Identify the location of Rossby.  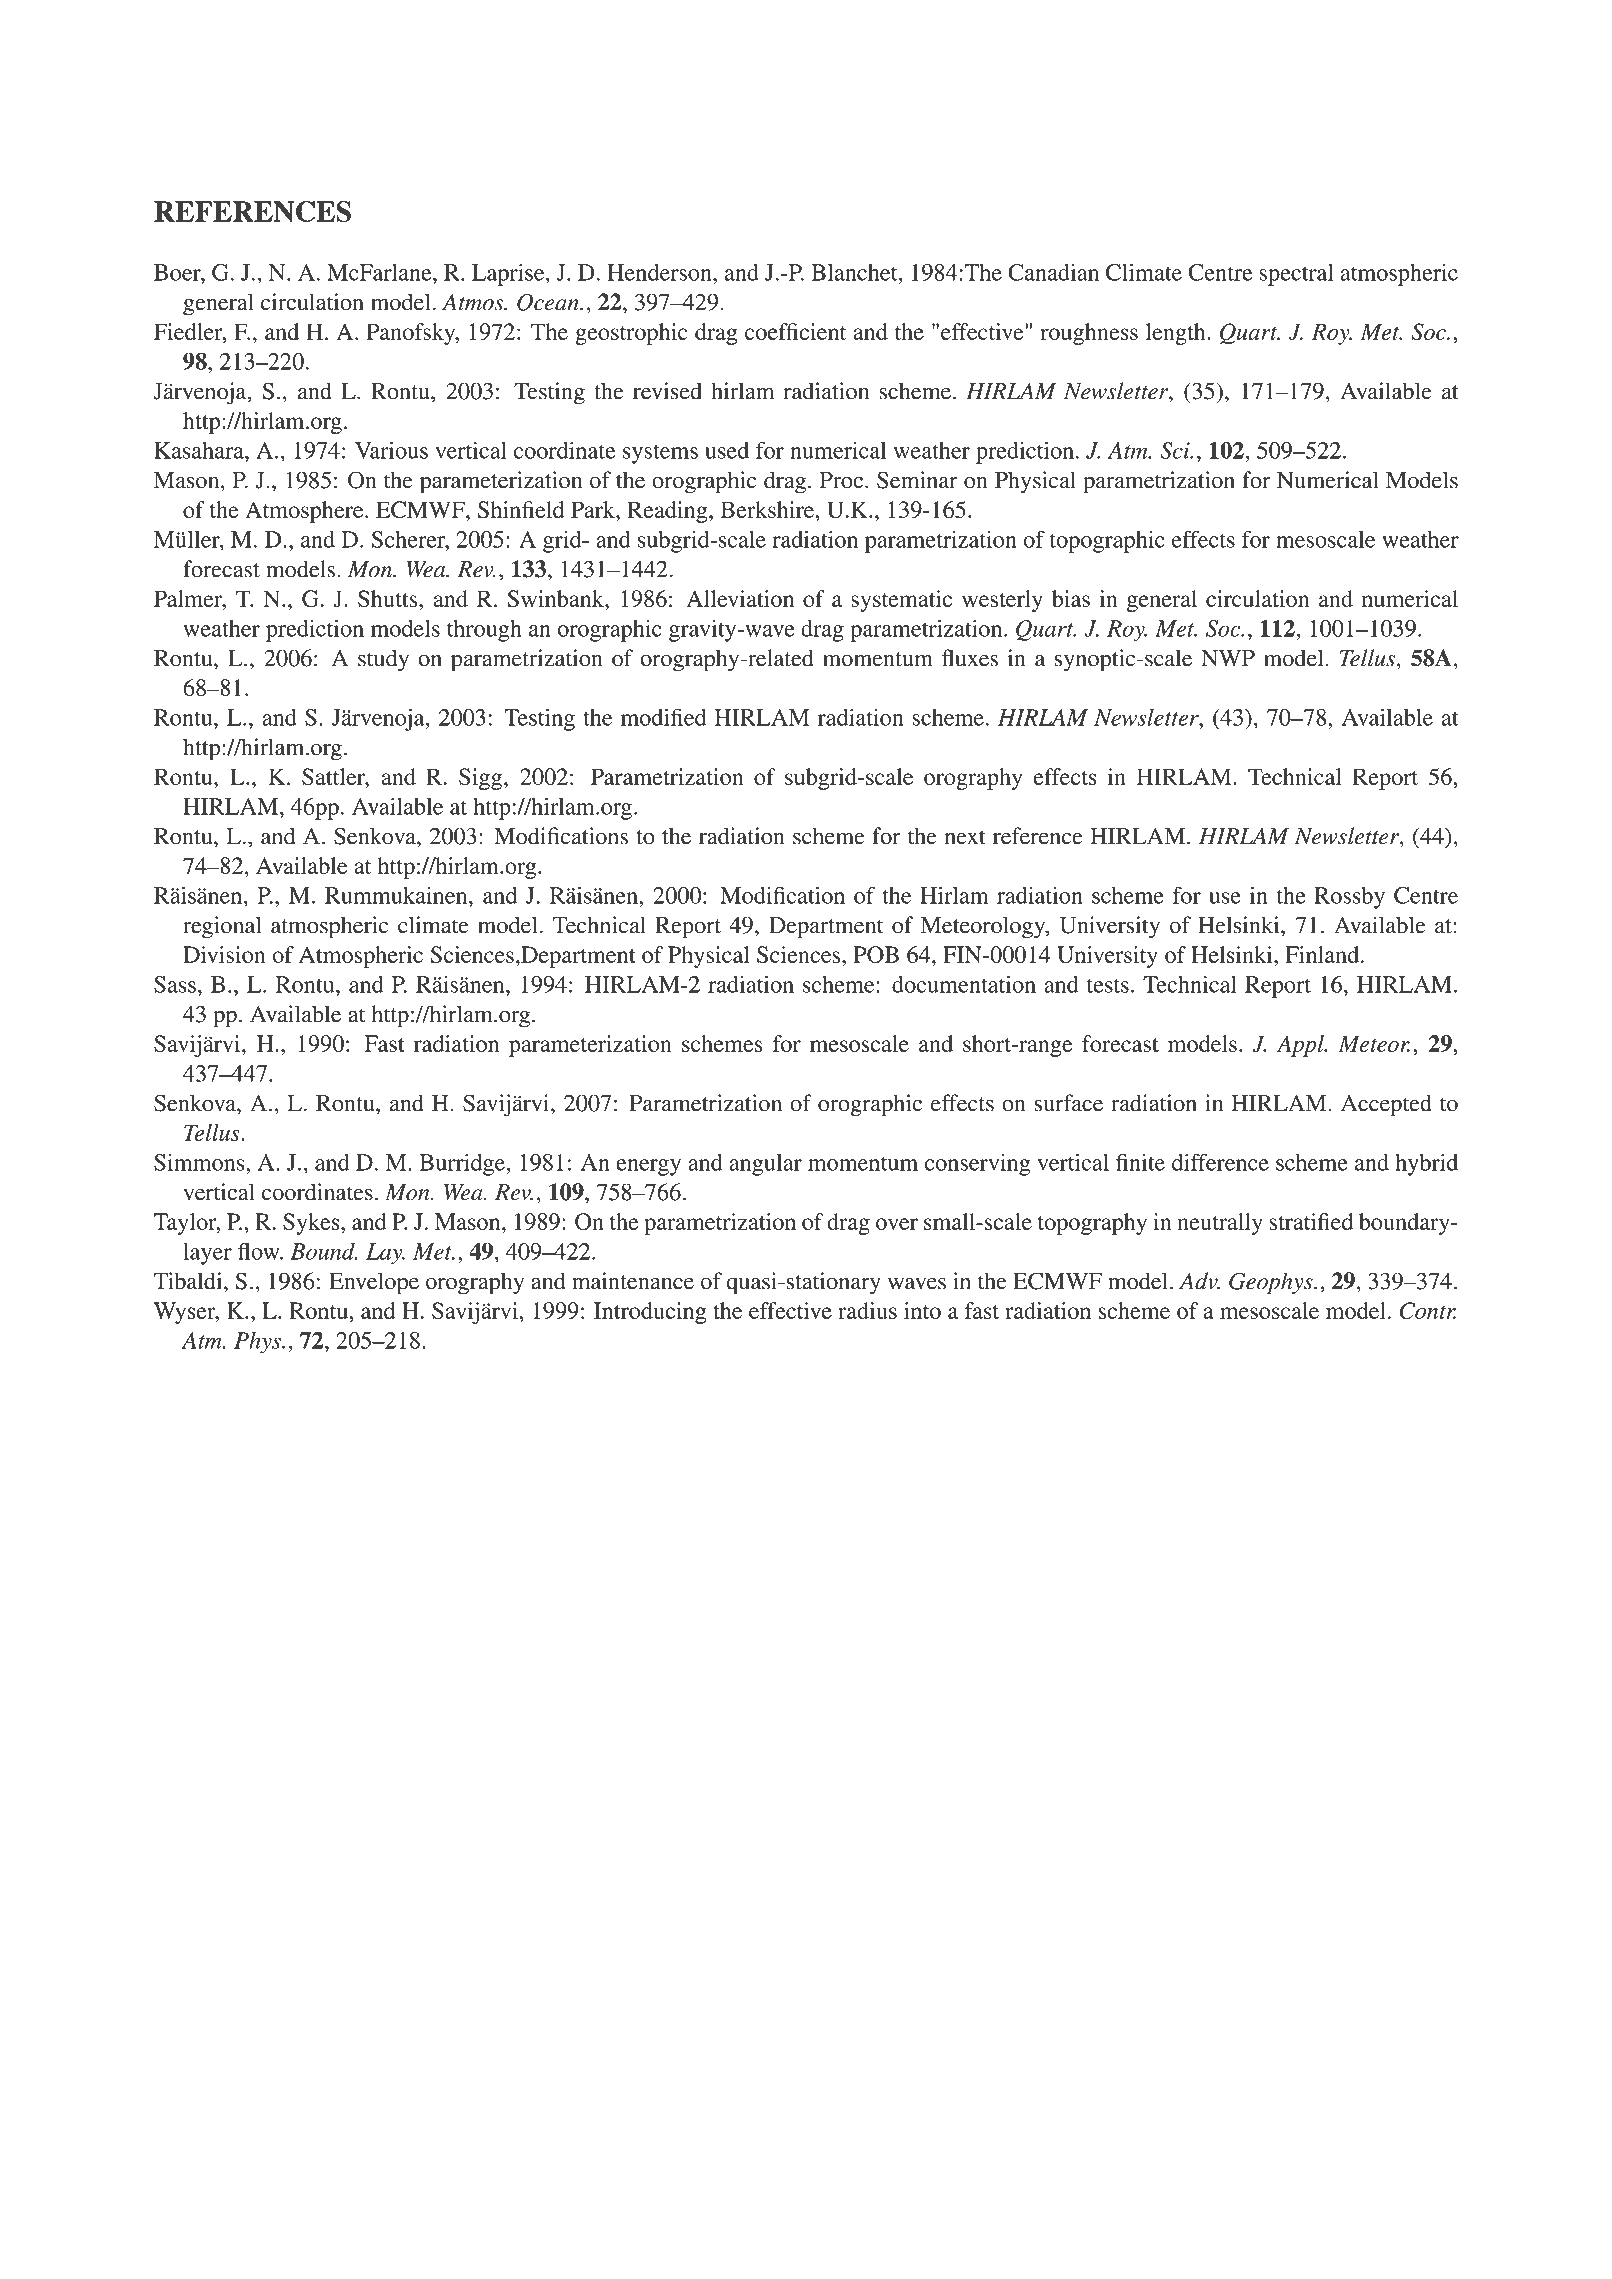
(1349, 898).
